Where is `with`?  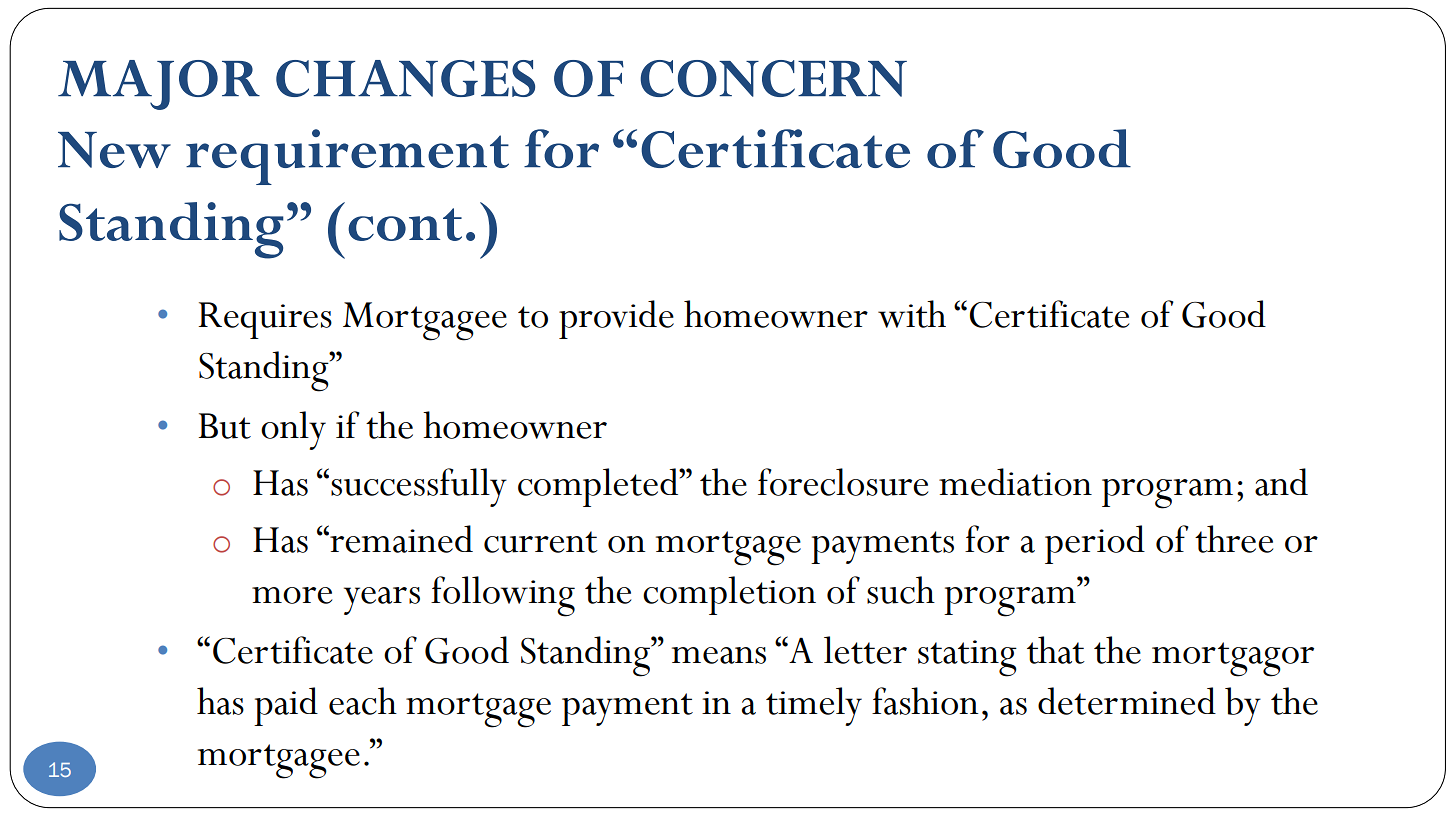 with is located at coordinates (912, 314).
